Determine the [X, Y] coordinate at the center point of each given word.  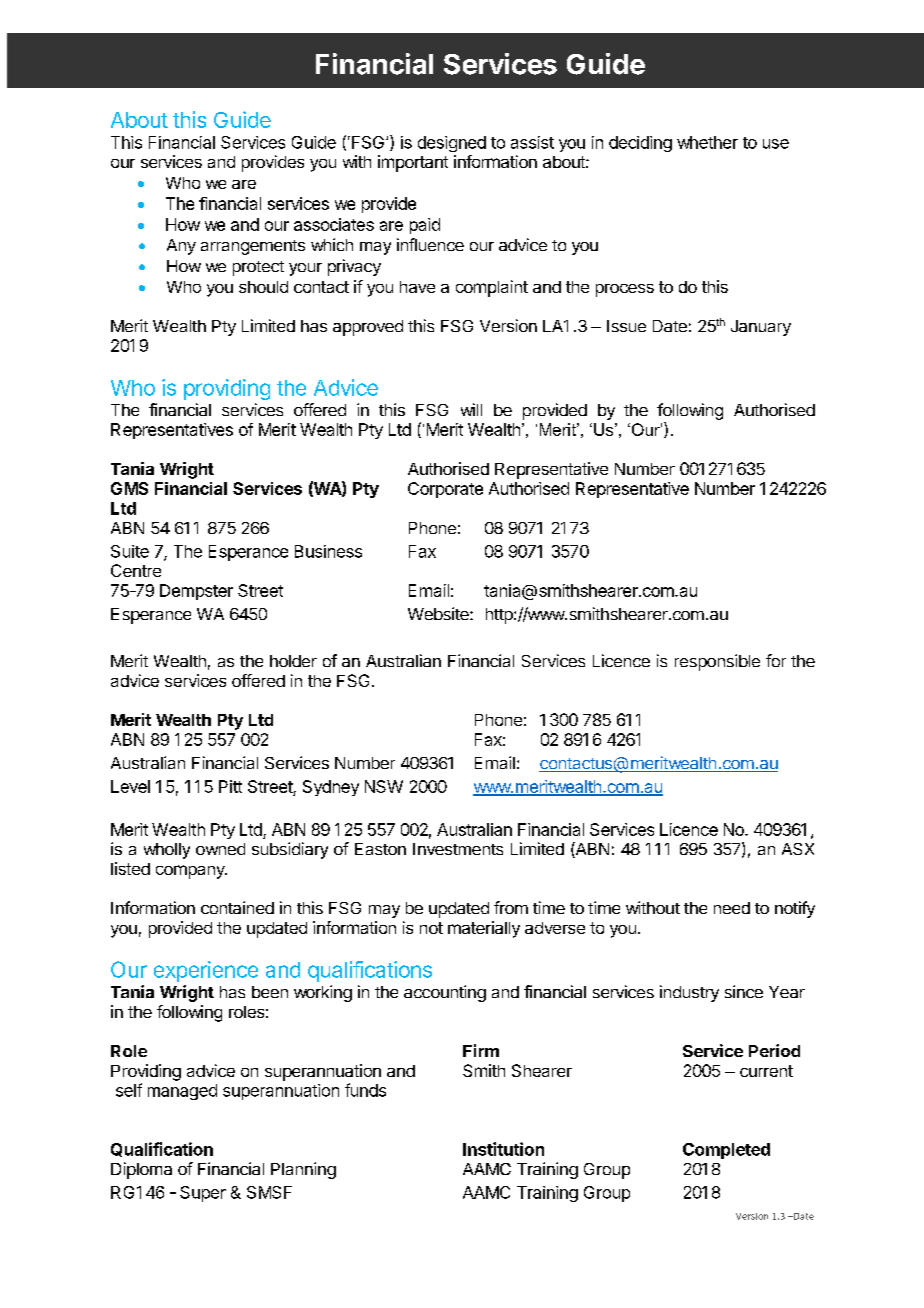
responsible [717, 662]
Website [439, 613]
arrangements [253, 247]
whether [707, 142]
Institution [503, 1149]
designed [452, 144]
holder [293, 661]
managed [182, 1092]
